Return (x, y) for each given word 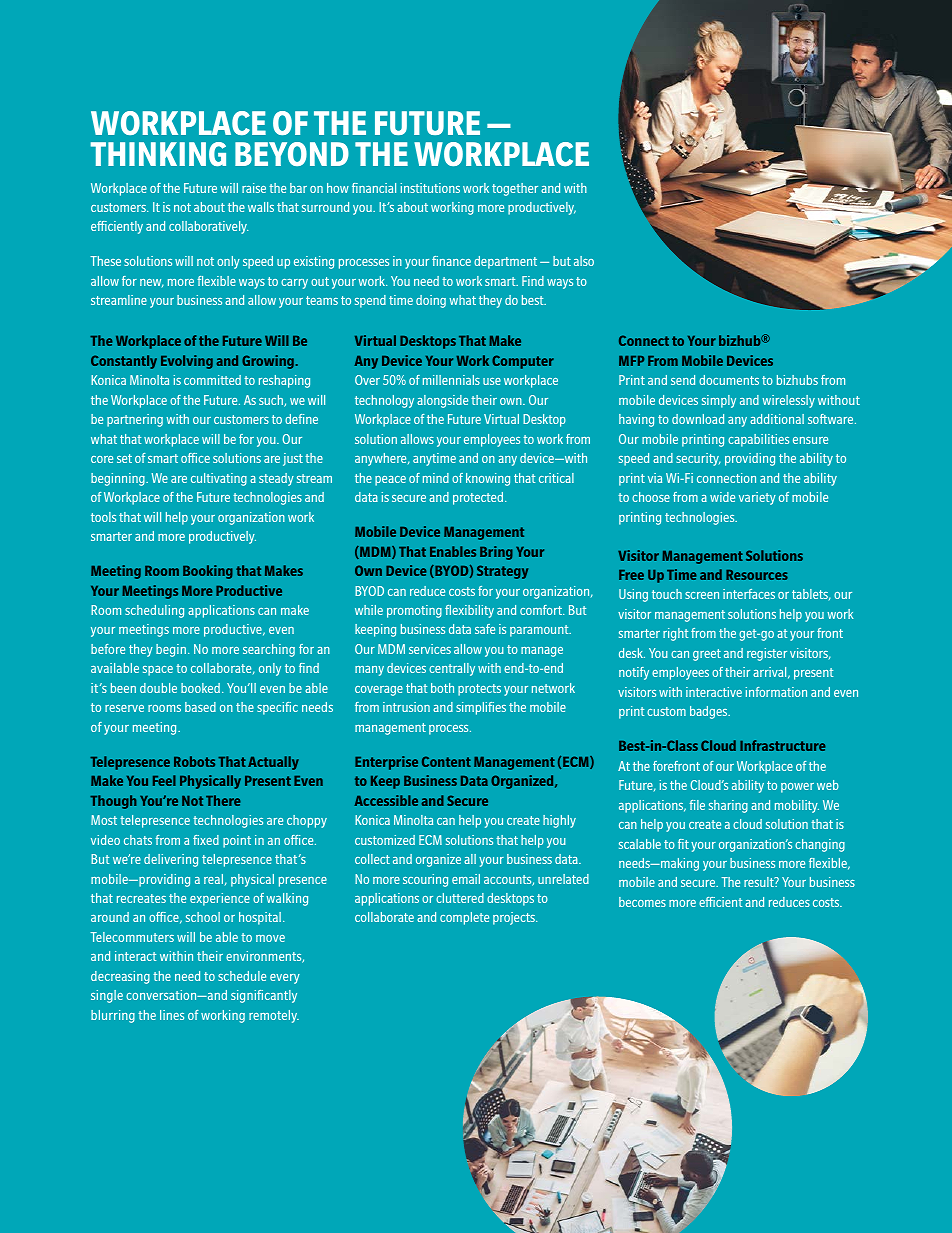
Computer (523, 362)
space (158, 671)
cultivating (219, 479)
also (584, 261)
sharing (728, 806)
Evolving (187, 362)
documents (729, 380)
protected (478, 498)
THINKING (158, 154)
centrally (452, 669)
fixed (206, 840)
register (767, 654)
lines (172, 1015)
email (466, 879)
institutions (430, 188)
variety (757, 498)
